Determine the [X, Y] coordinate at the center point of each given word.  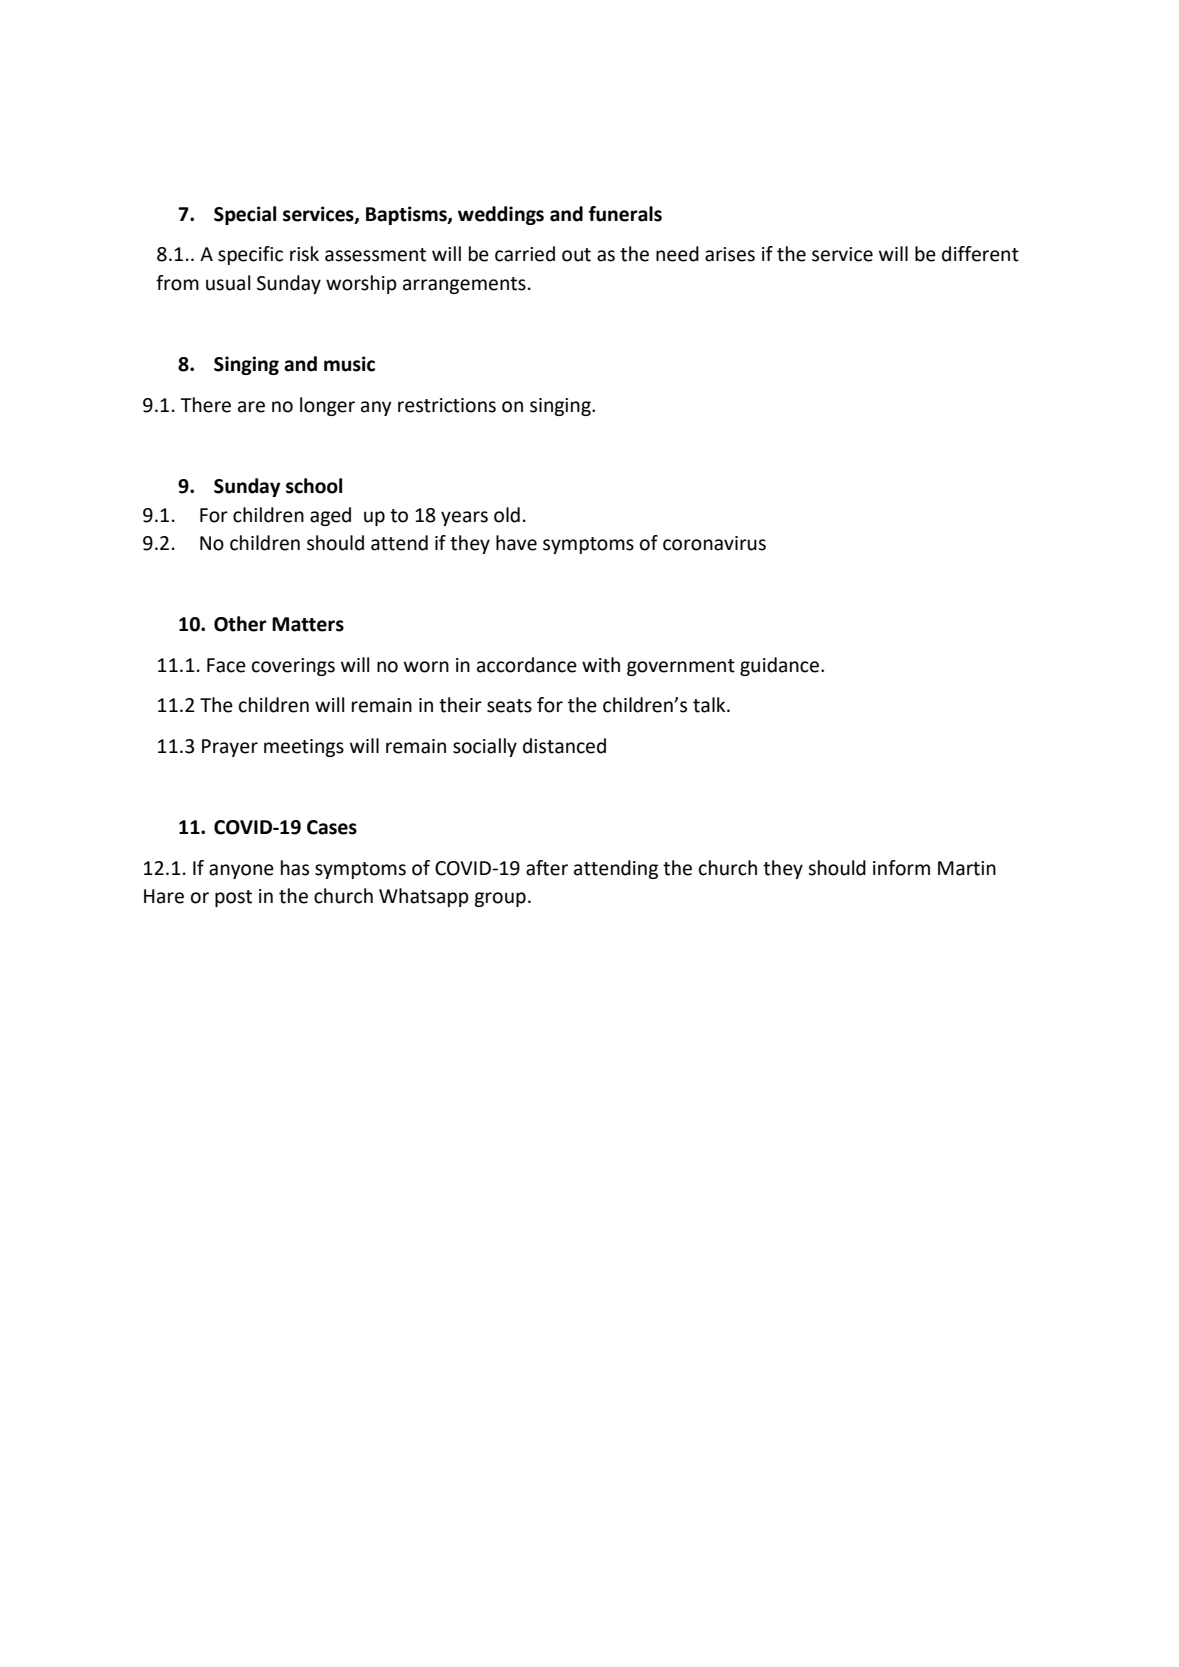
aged [330, 516]
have [516, 543]
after [547, 868]
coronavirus [714, 543]
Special [245, 215]
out [576, 255]
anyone [241, 871]
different [980, 254]
